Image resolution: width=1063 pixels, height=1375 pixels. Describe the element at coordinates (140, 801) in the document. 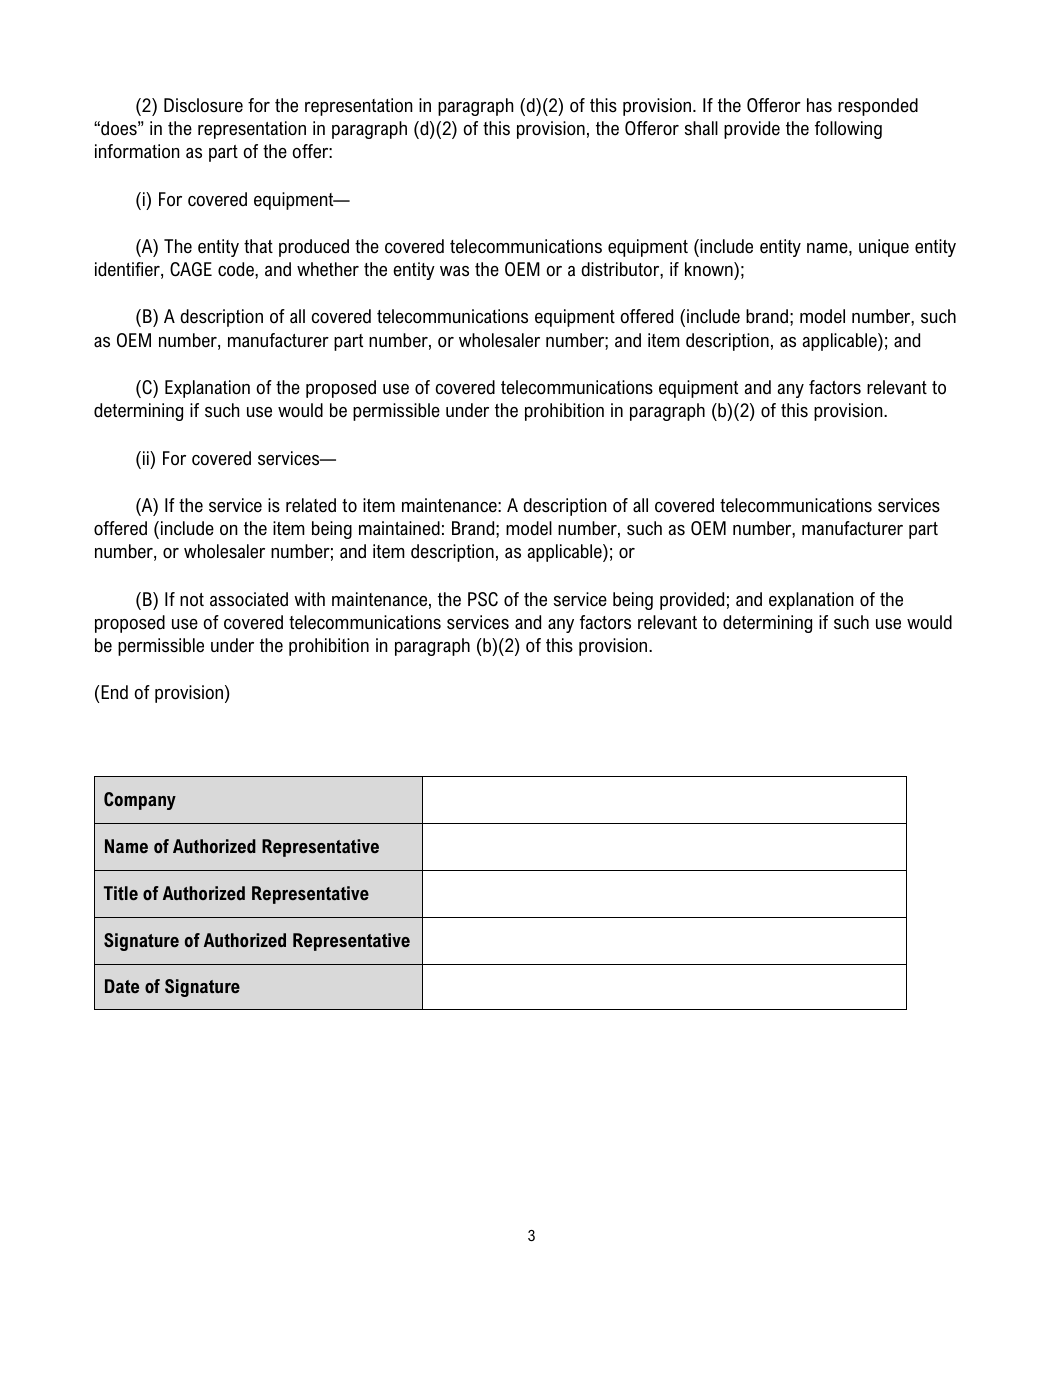

I see `Company` at that location.
